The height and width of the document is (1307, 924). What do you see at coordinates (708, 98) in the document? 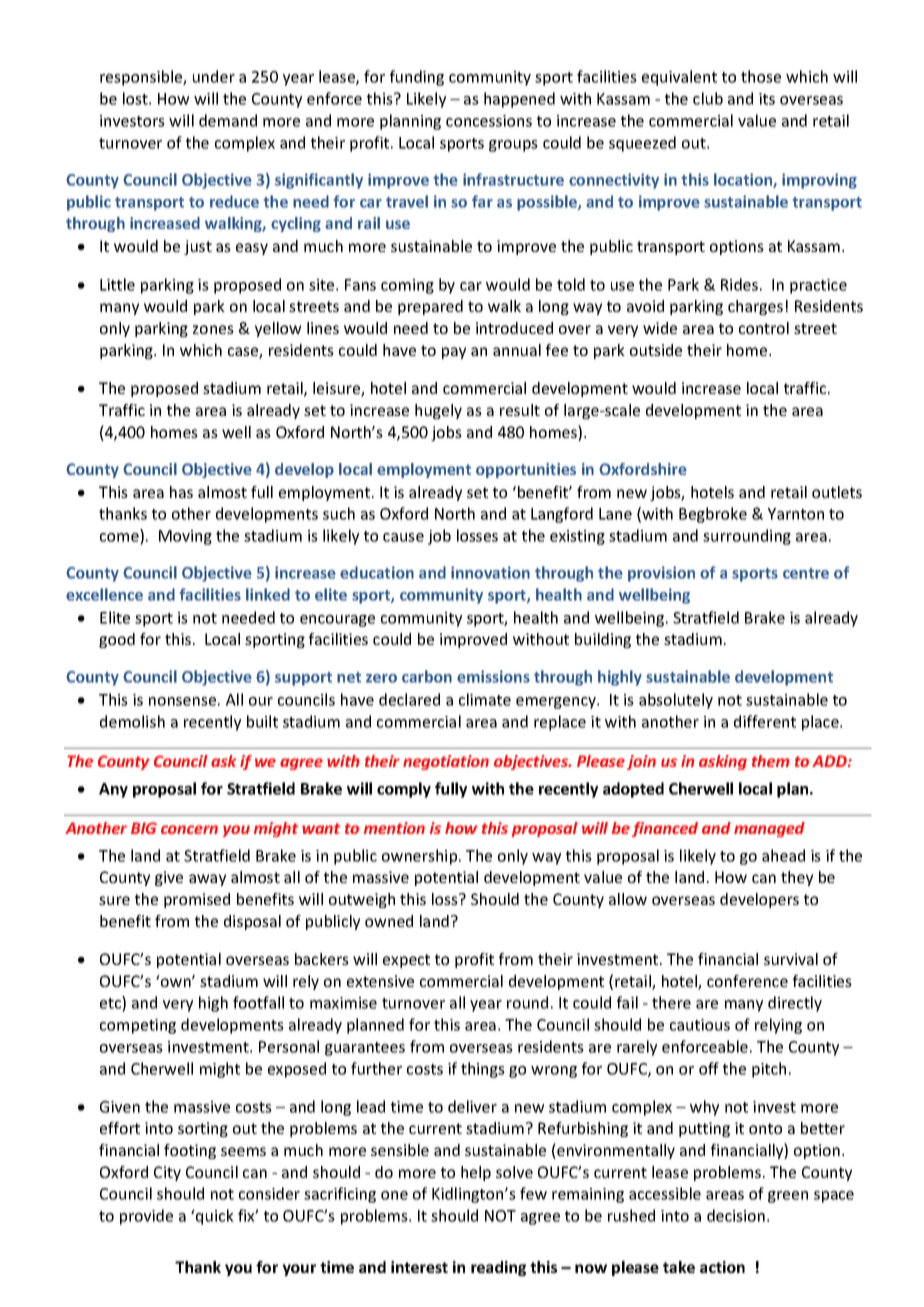
I see `club` at bounding box center [708, 98].
